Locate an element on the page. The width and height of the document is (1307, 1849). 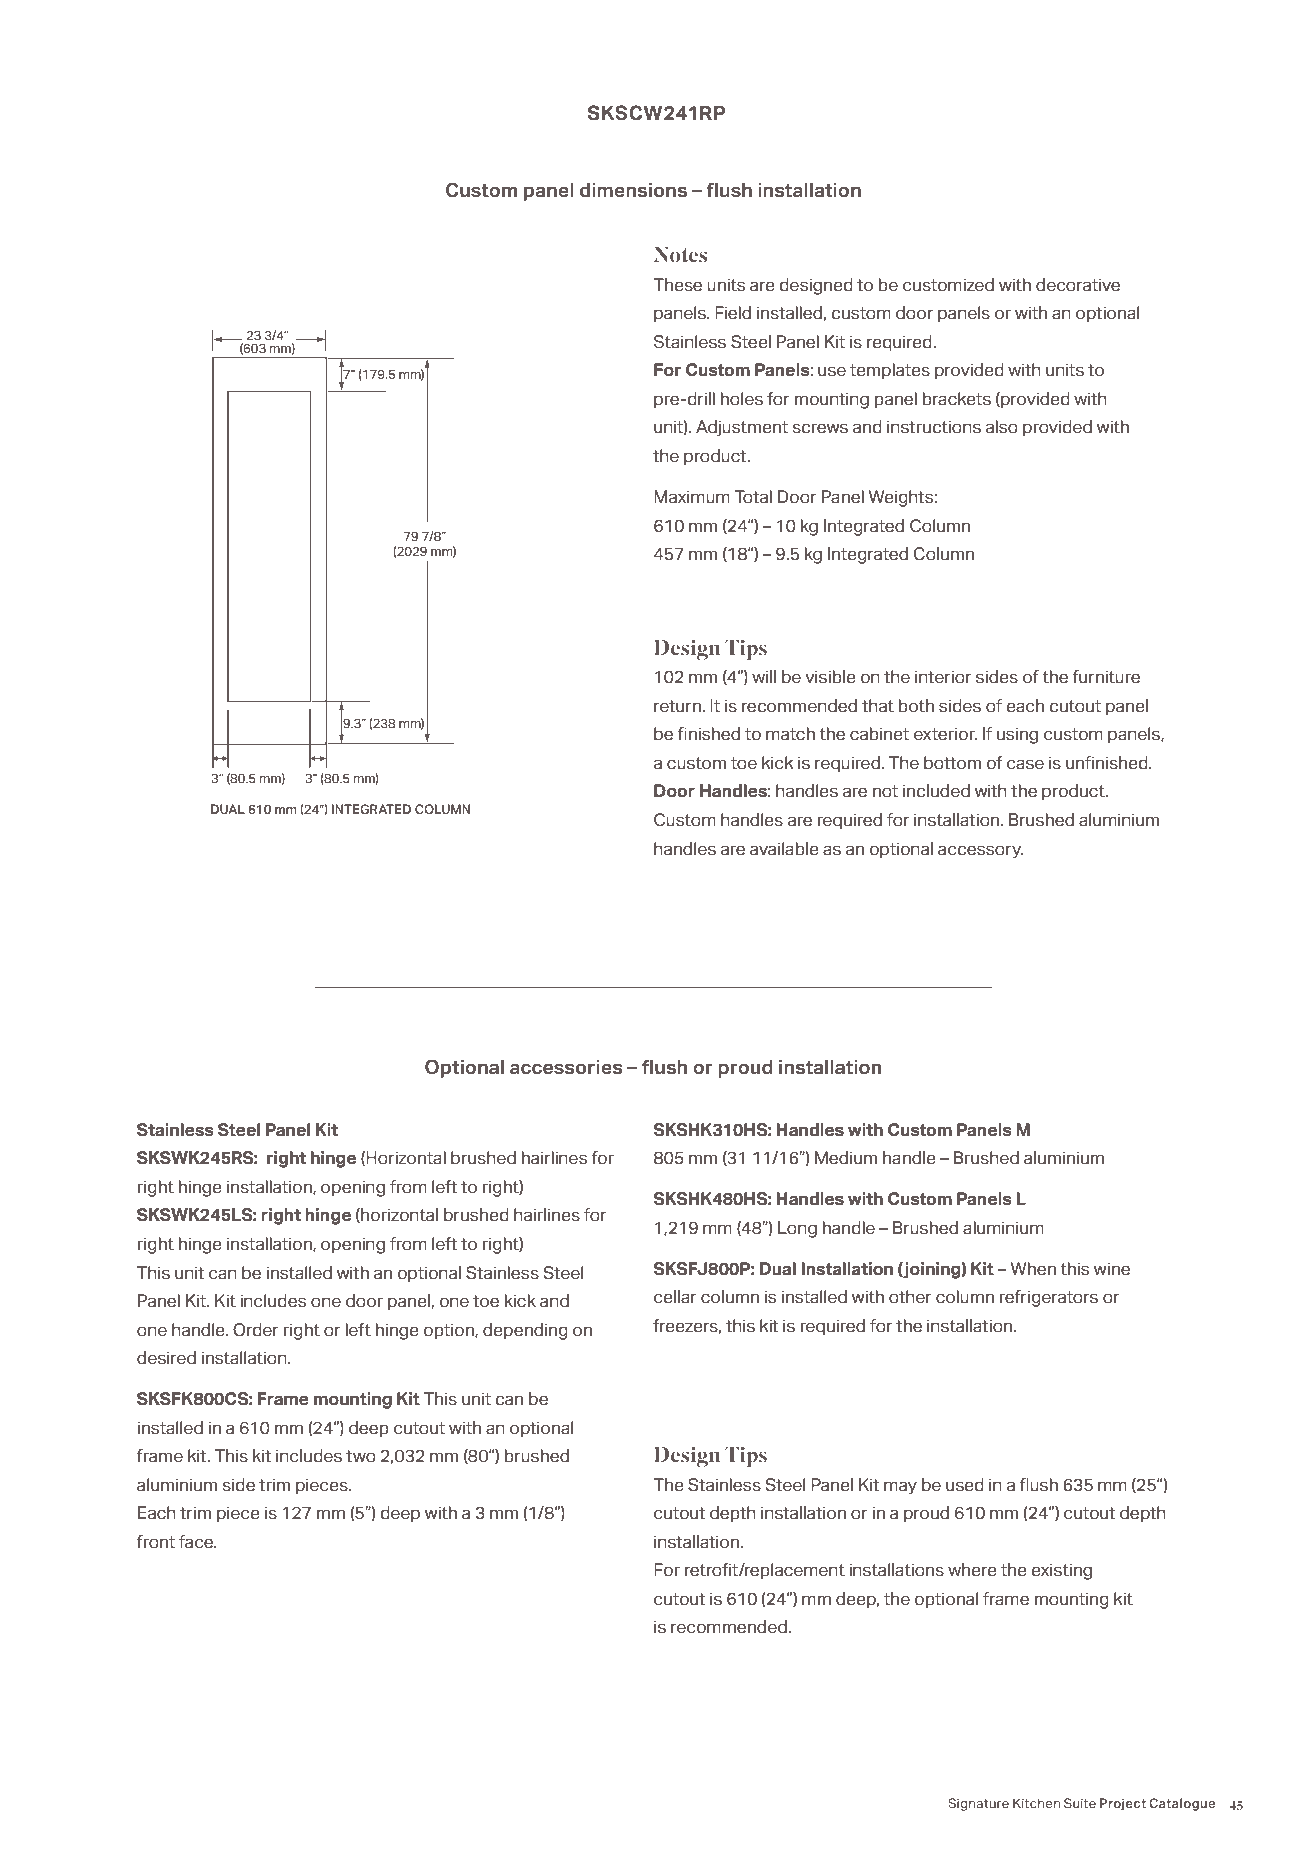
Order is located at coordinates (256, 1330).
